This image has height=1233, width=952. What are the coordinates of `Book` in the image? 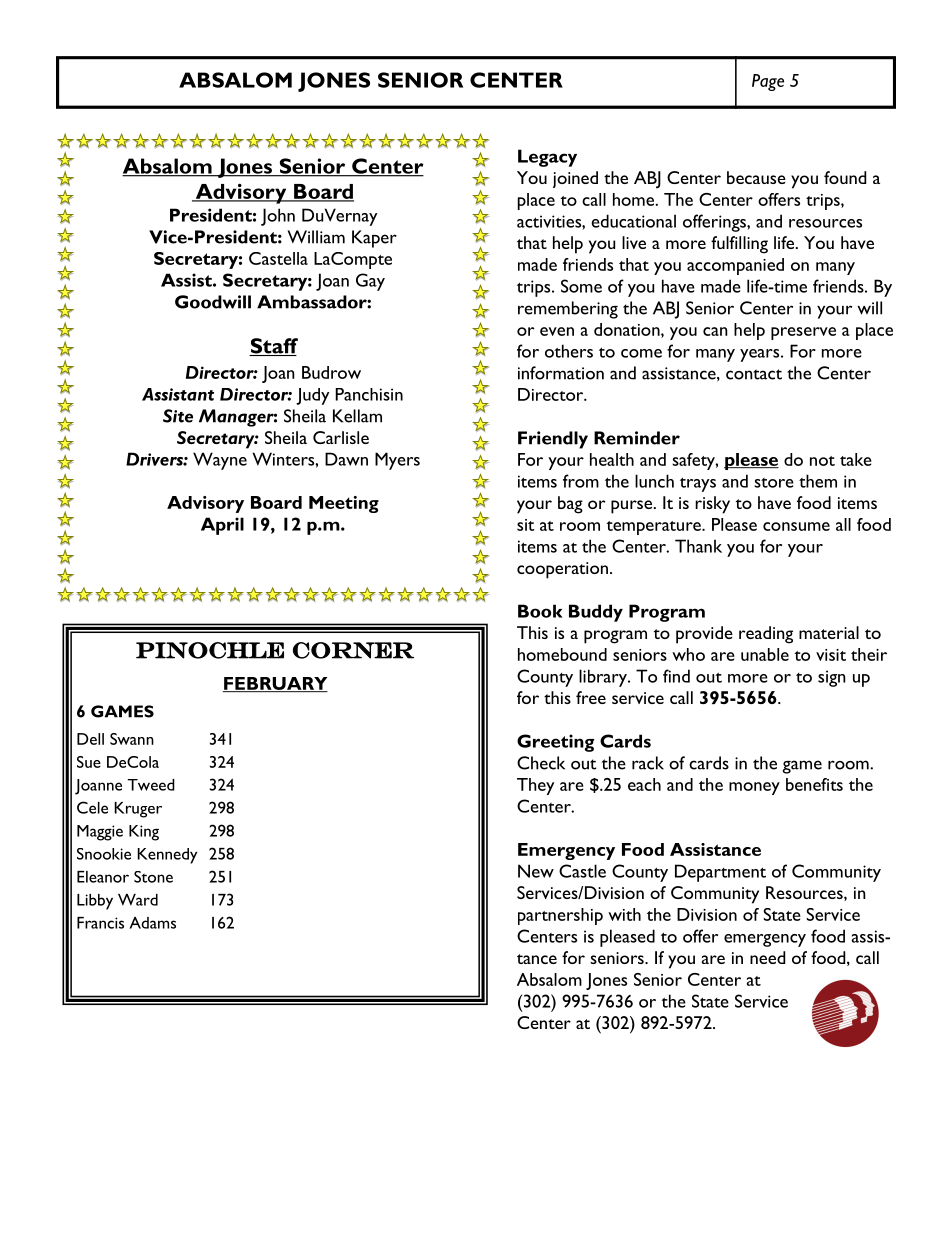 It's located at (540, 611).
